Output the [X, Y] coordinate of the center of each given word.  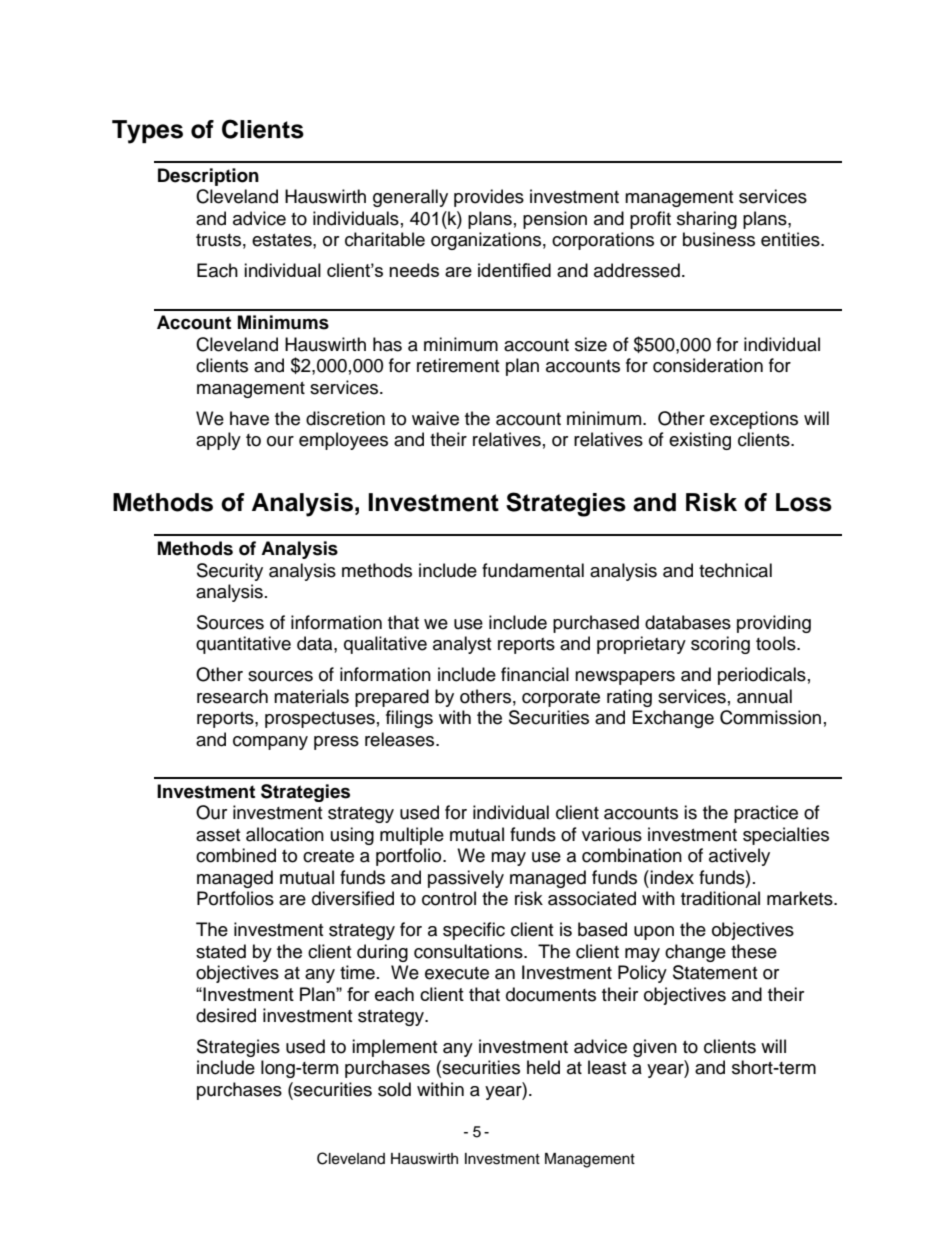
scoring [720, 645]
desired [226, 1015]
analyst [462, 645]
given [655, 1048]
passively [466, 879]
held [543, 1067]
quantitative [243, 645]
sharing [707, 220]
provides [489, 198]
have [249, 418]
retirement [458, 365]
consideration [708, 365]
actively [739, 857]
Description [208, 177]
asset [218, 835]
